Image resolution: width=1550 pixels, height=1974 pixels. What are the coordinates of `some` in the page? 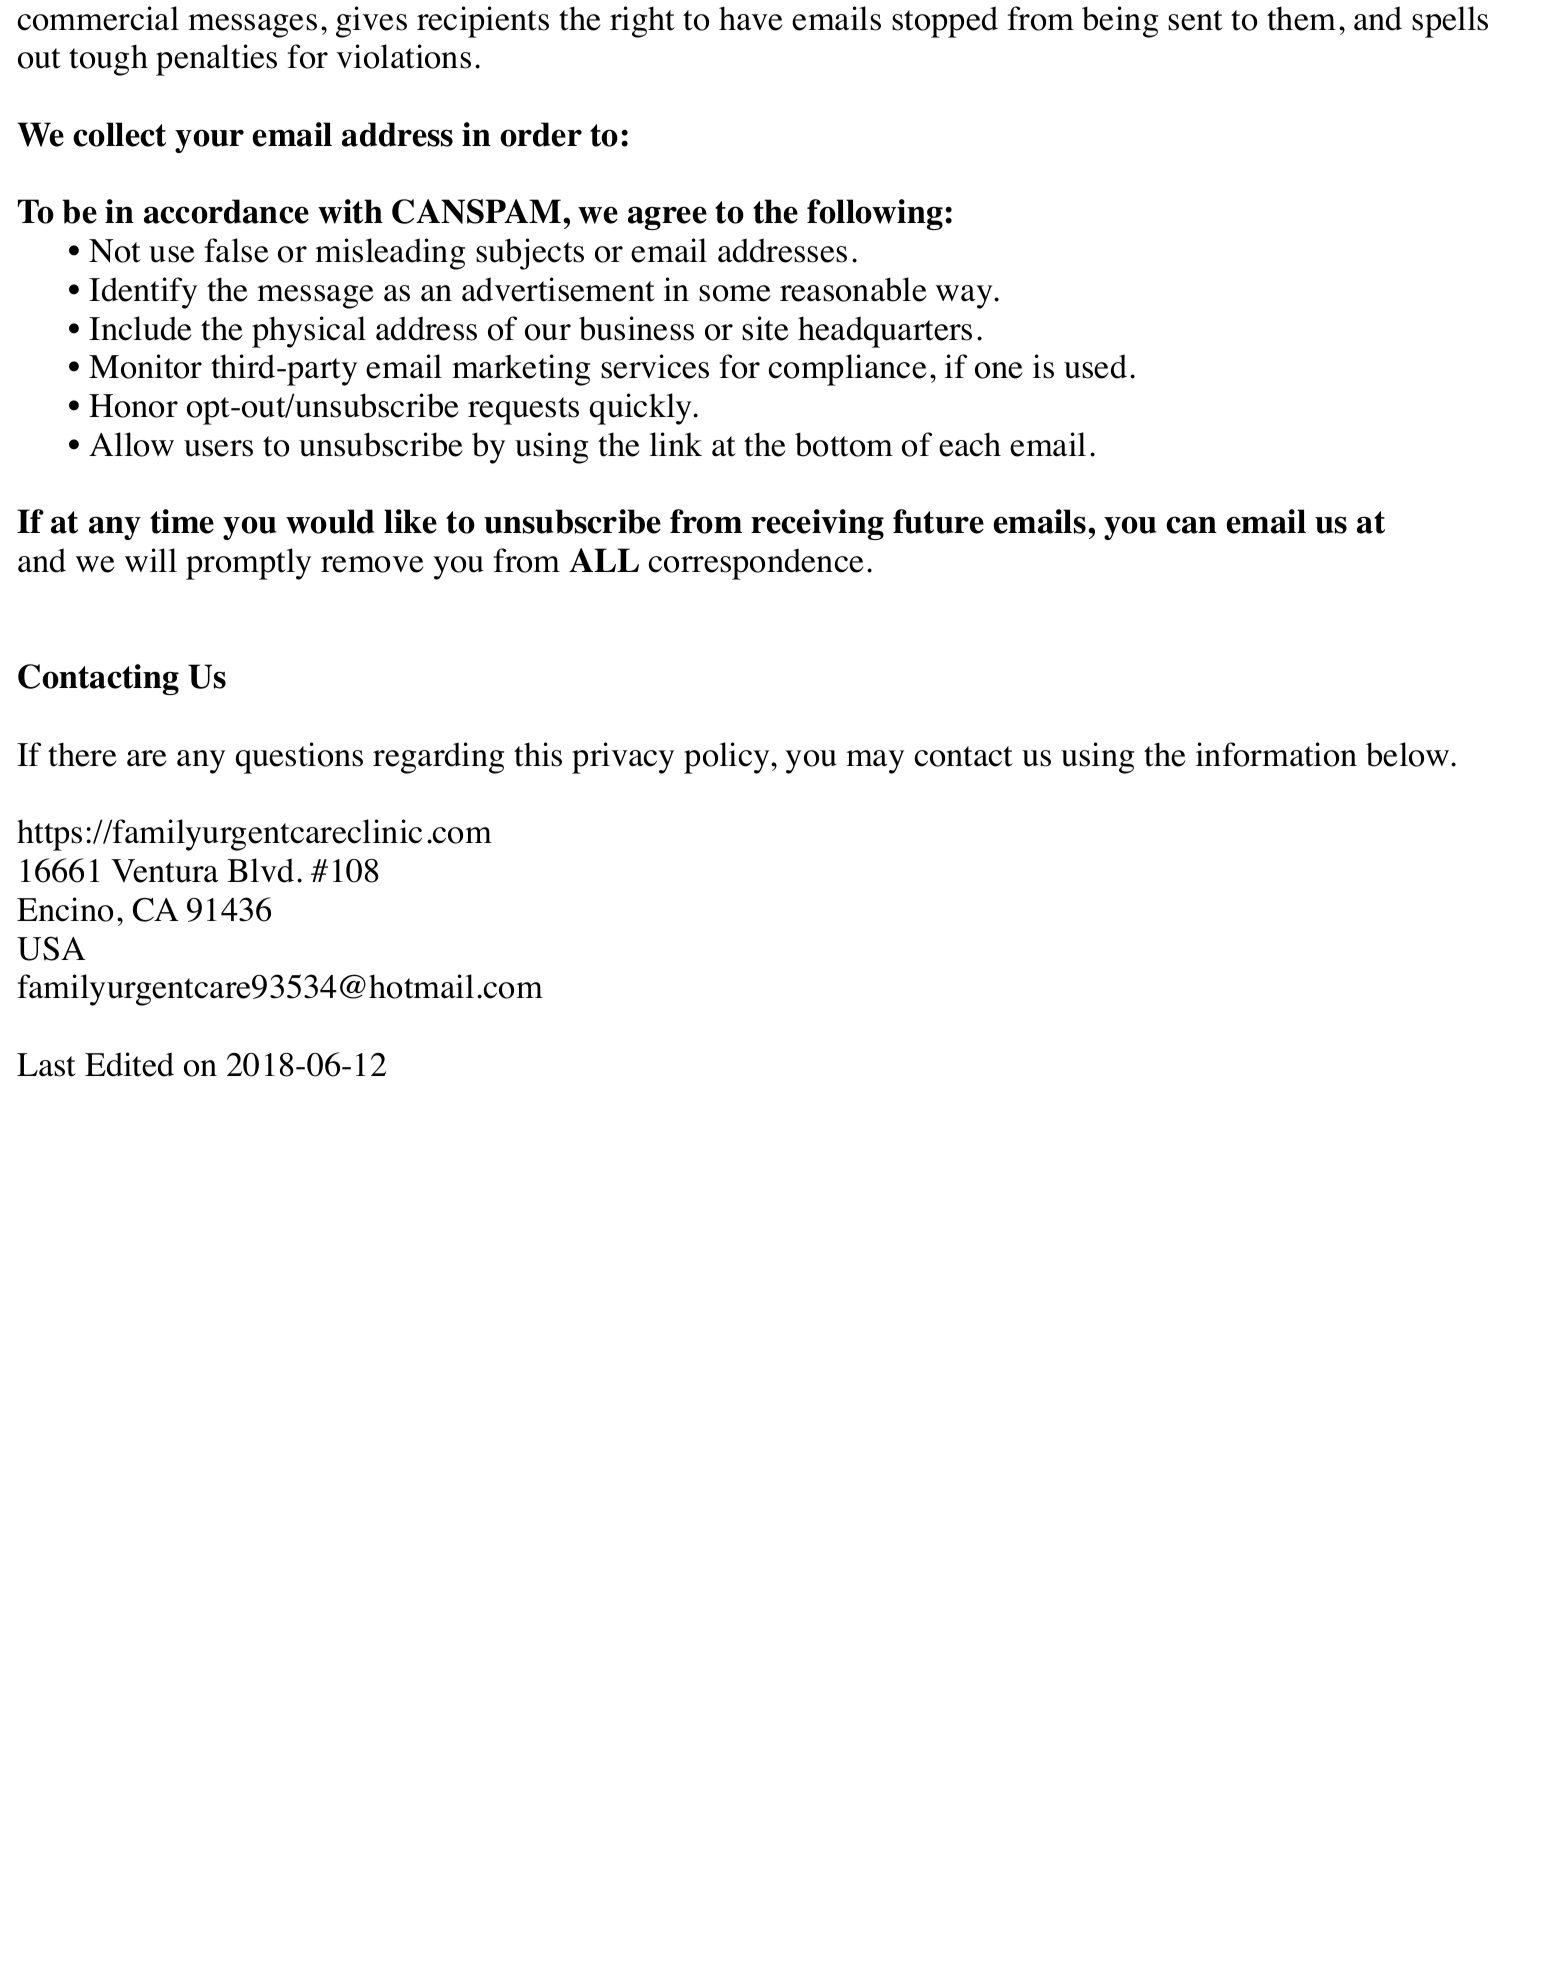 It's located at (735, 293).
